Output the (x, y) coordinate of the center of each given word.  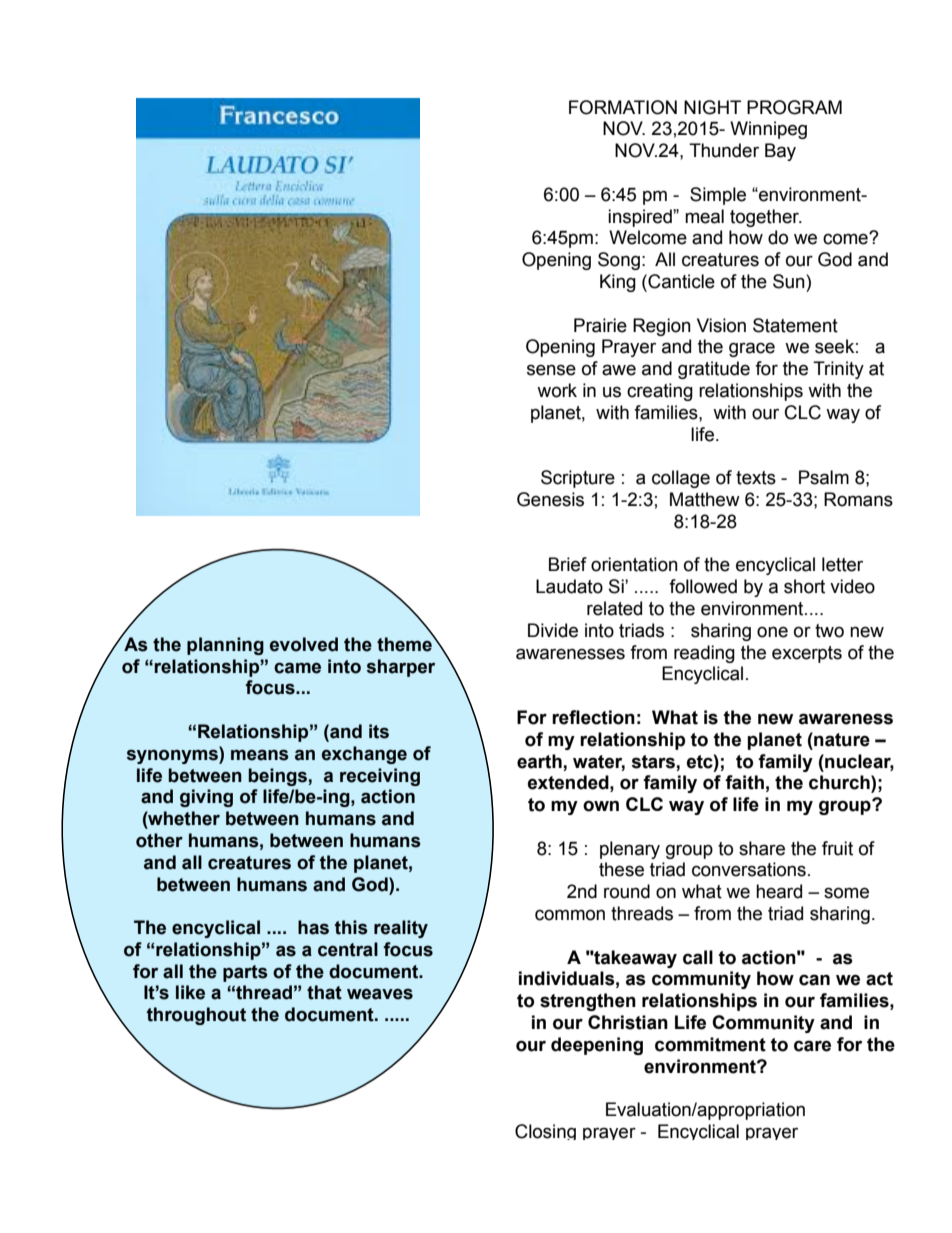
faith (744, 782)
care (812, 1046)
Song (619, 261)
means (260, 755)
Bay (780, 152)
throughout (196, 1016)
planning (225, 646)
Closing (545, 1132)
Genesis (550, 499)
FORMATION (623, 107)
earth (539, 761)
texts (756, 478)
